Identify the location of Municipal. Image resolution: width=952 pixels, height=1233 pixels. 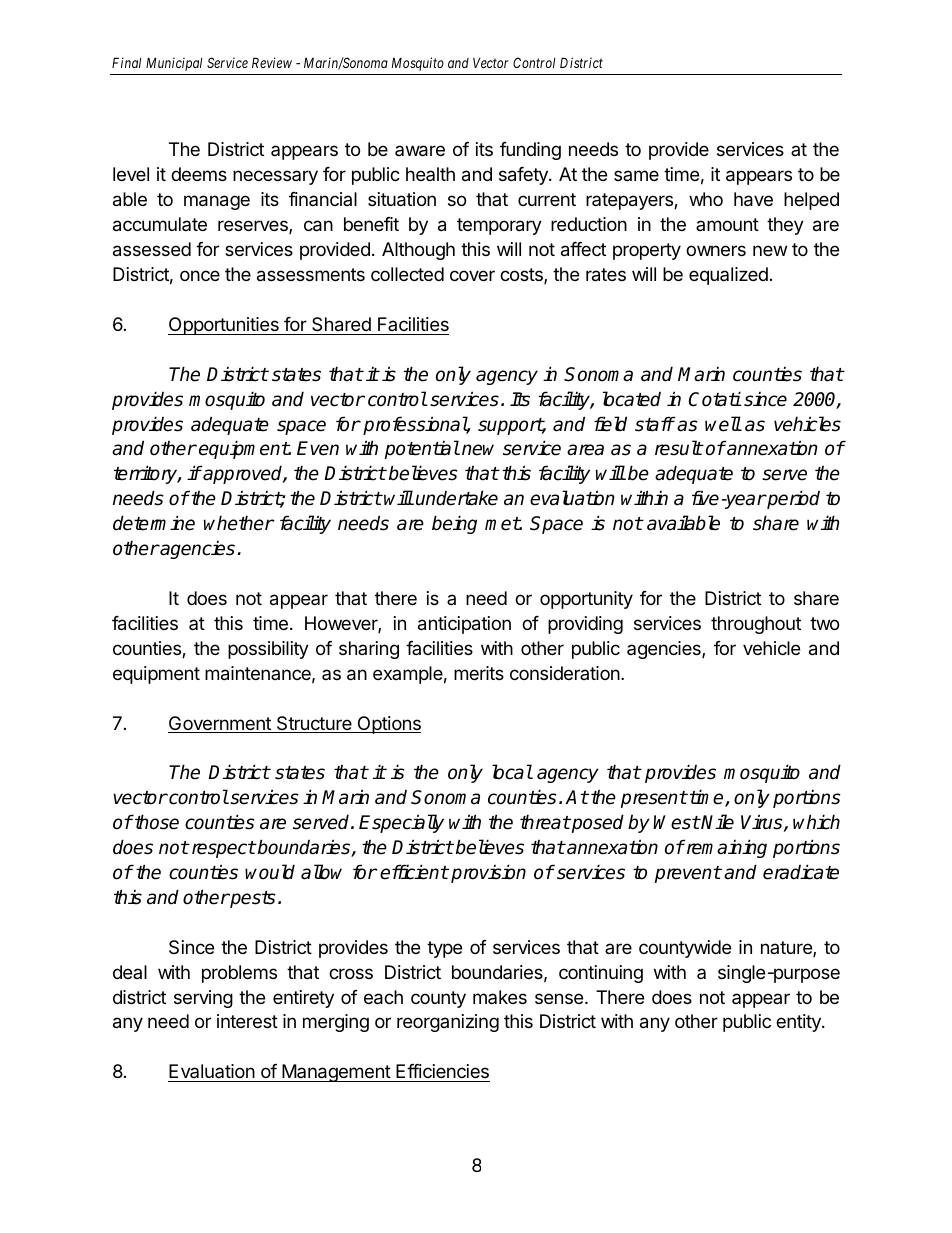
(174, 64).
